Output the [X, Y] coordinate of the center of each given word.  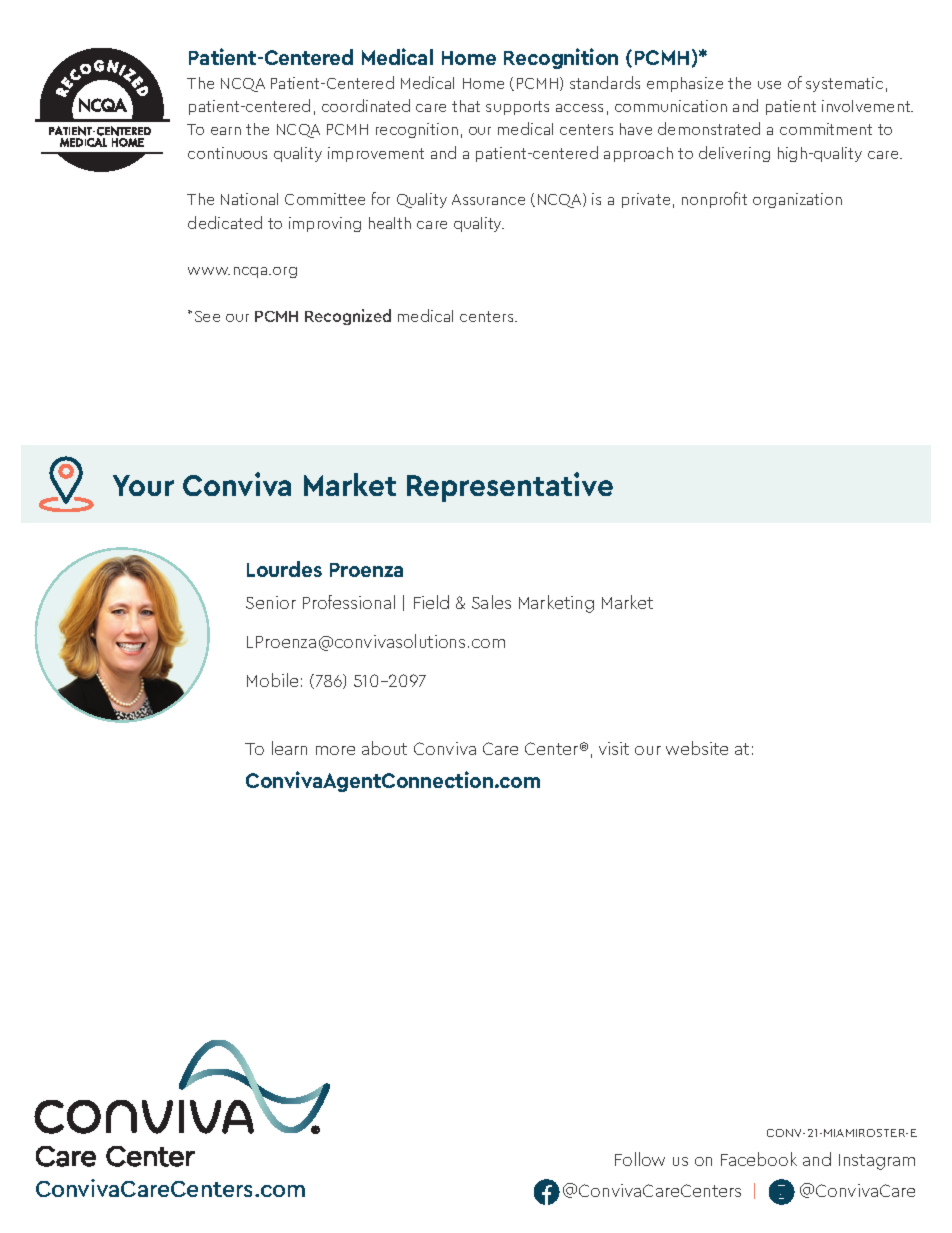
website [697, 748]
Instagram [877, 1162]
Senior [271, 602]
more [335, 750]
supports [517, 108]
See [207, 316]
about [384, 748]
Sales [491, 602]
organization [797, 200]
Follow [640, 1159]
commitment [826, 129]
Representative [510, 487]
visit [614, 748]
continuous [227, 153]
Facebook [759, 1159]
